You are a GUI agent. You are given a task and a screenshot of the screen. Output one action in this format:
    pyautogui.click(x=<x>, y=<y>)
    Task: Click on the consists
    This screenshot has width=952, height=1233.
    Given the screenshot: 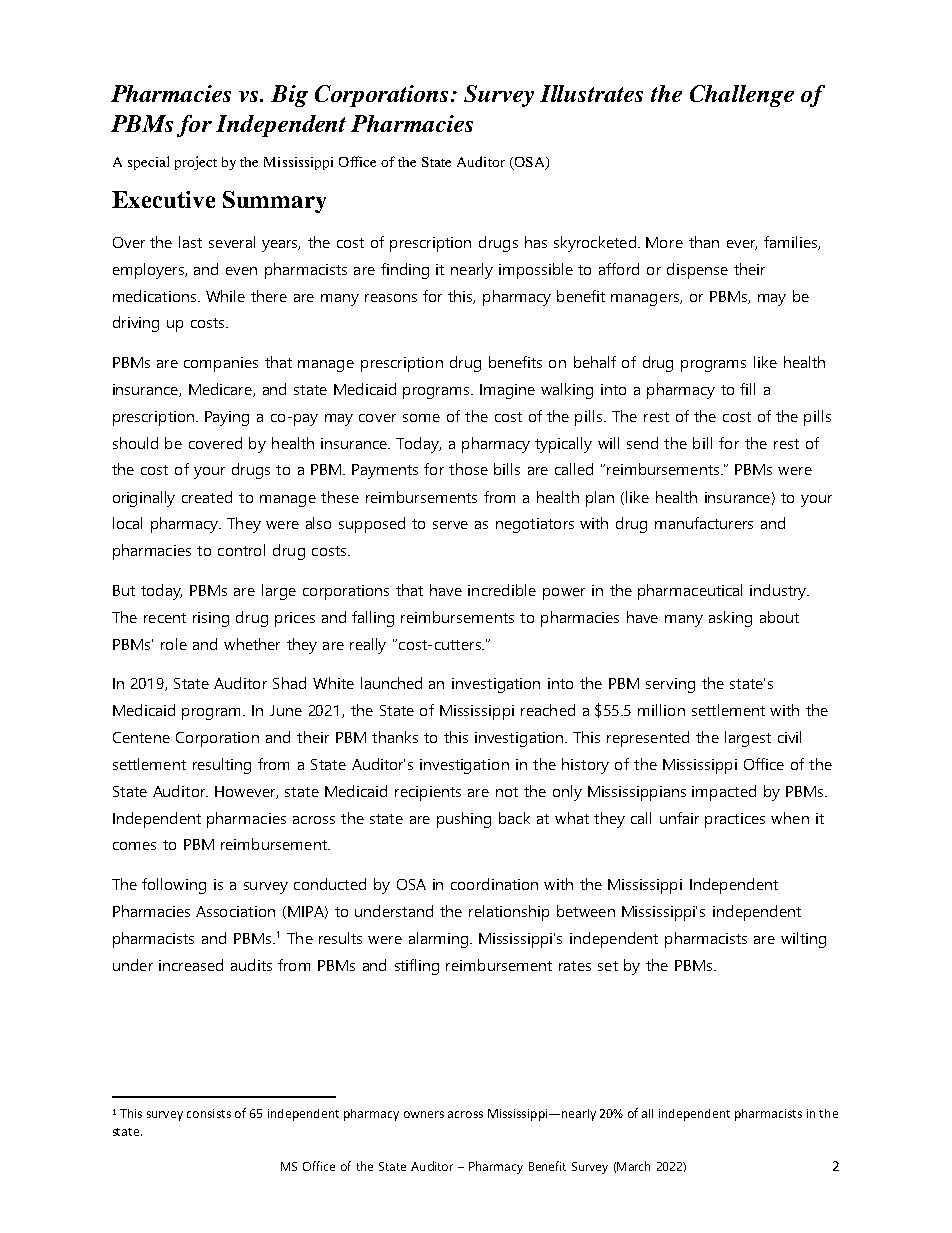 What is the action you would take?
    pyautogui.click(x=209, y=1113)
